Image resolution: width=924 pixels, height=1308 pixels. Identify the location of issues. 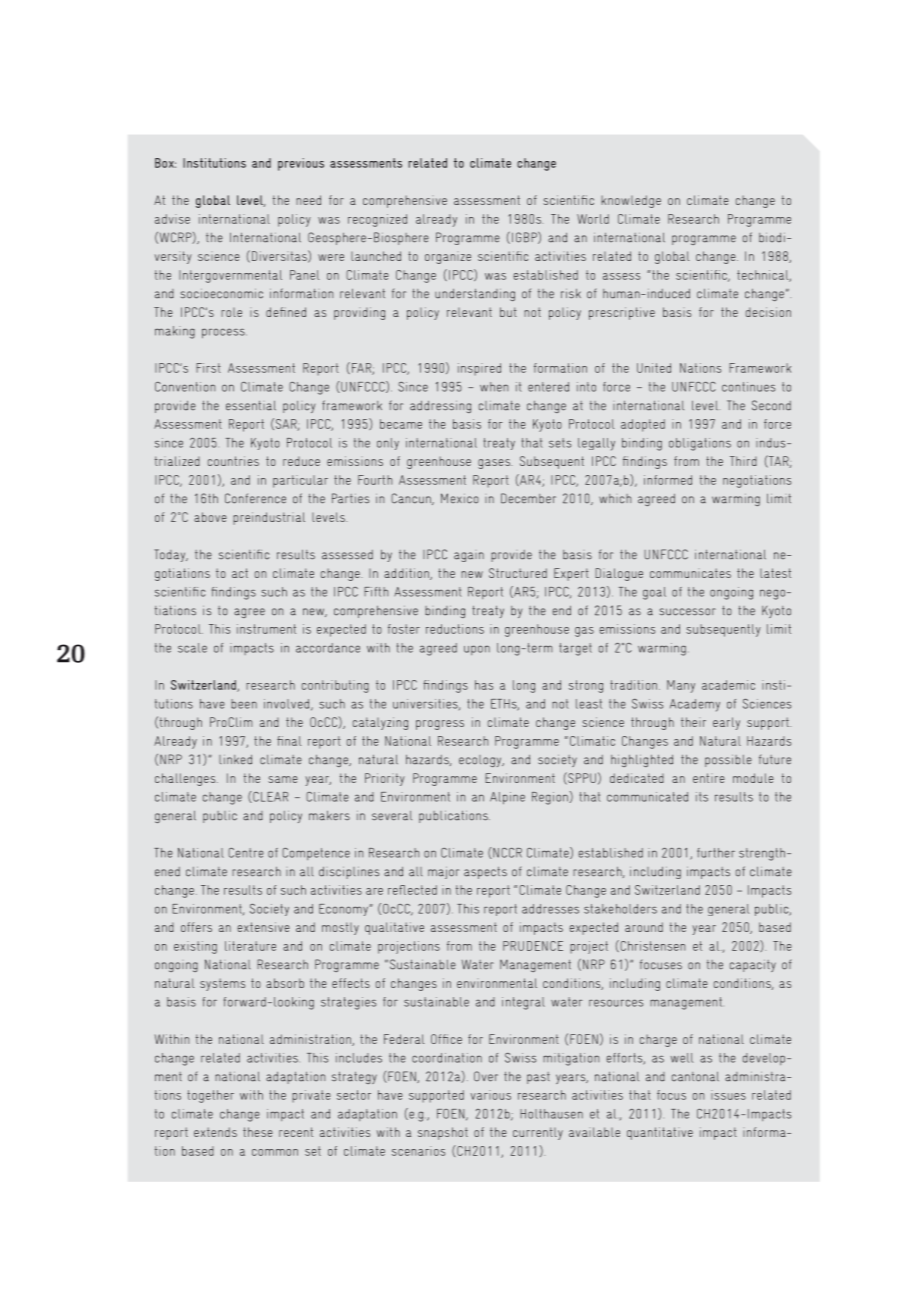
(728, 1095).
